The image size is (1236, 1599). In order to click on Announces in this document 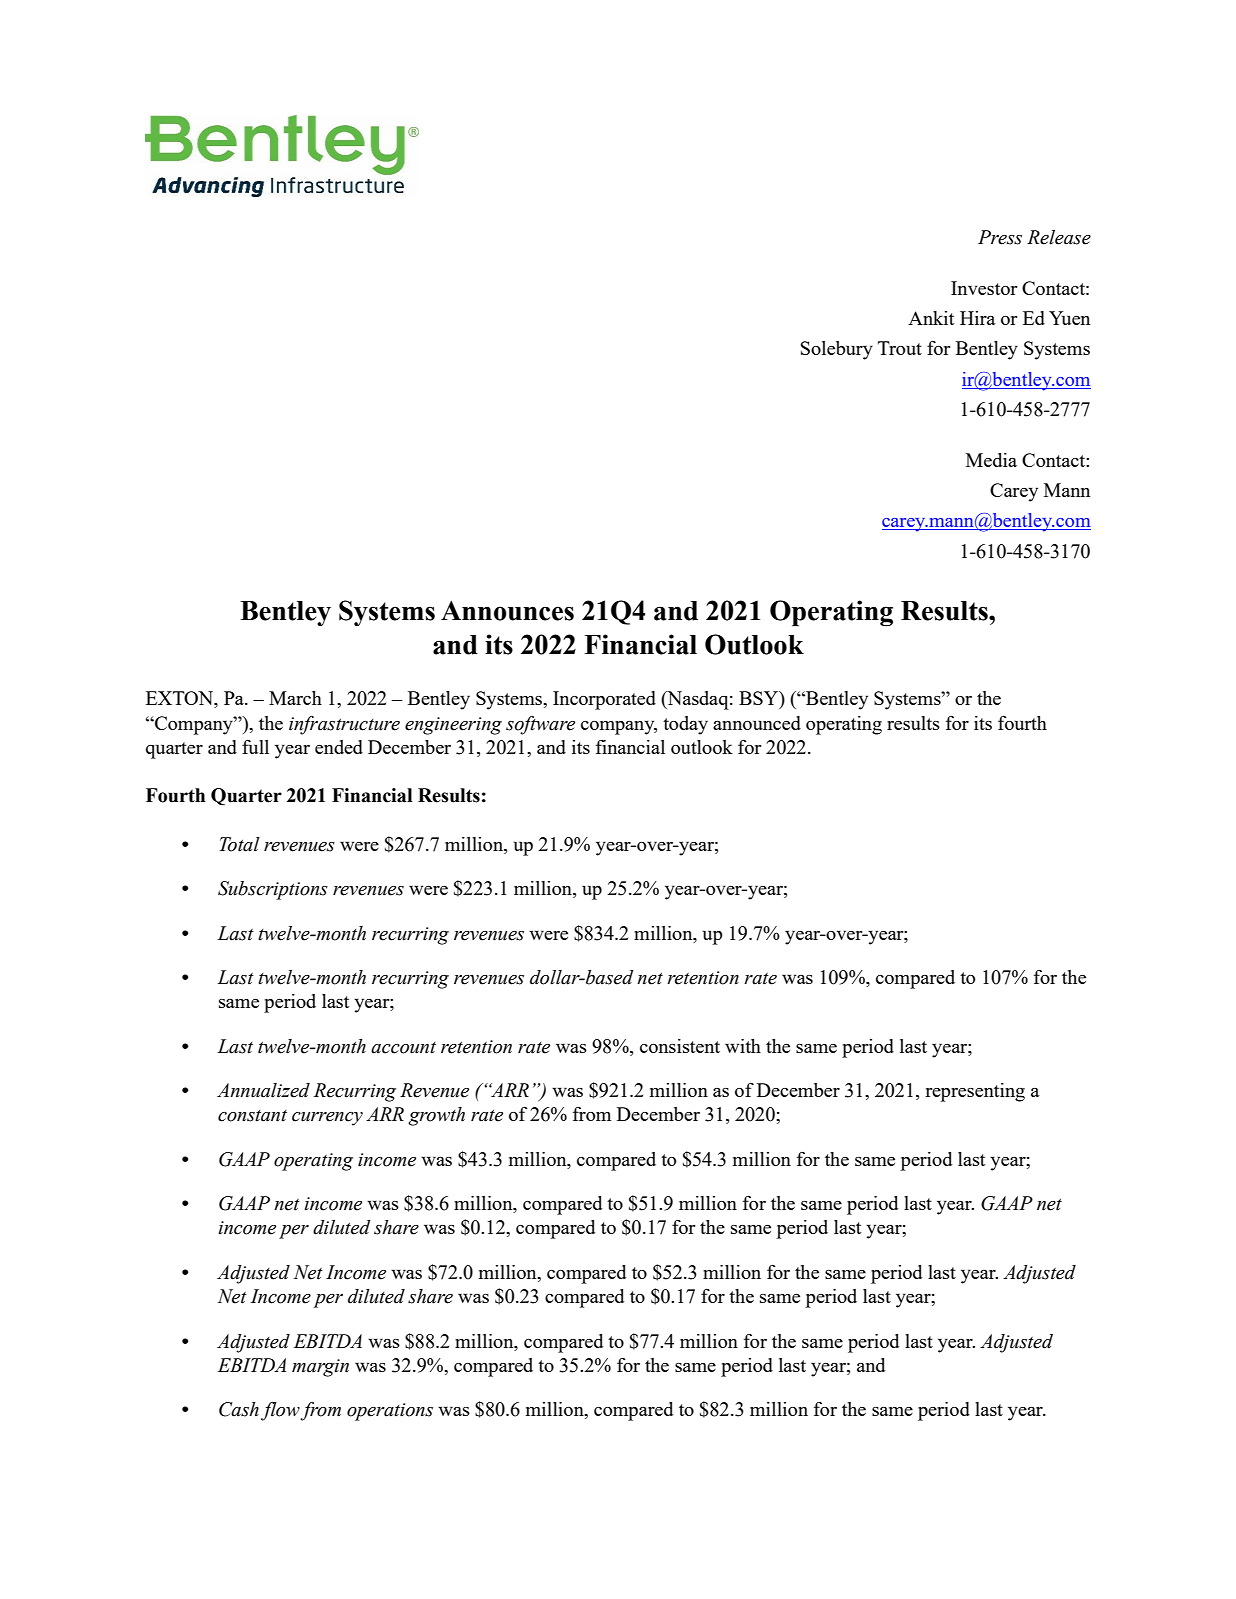, I will do `click(507, 611)`.
